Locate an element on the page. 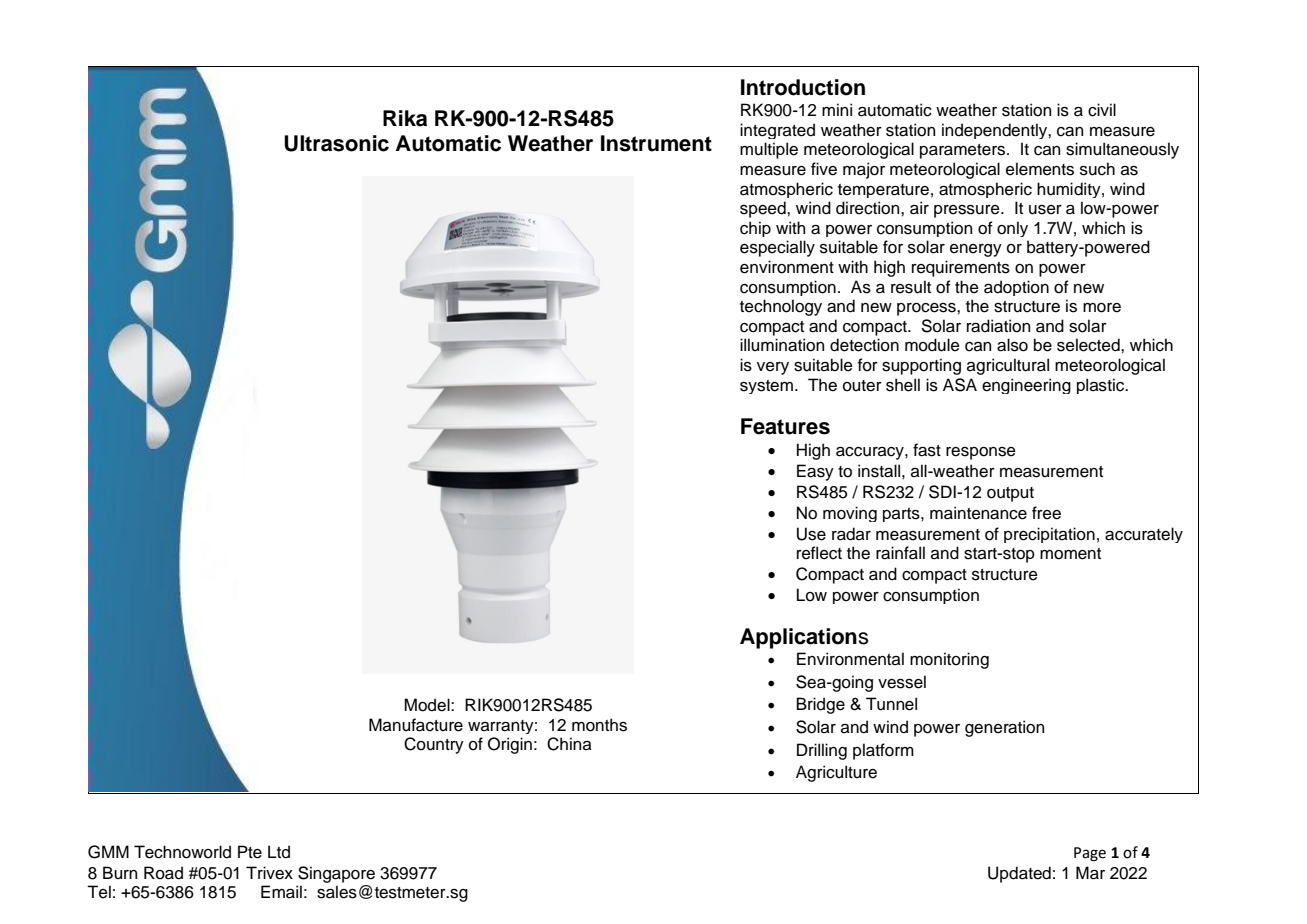  Trivex is located at coordinates (269, 873).
